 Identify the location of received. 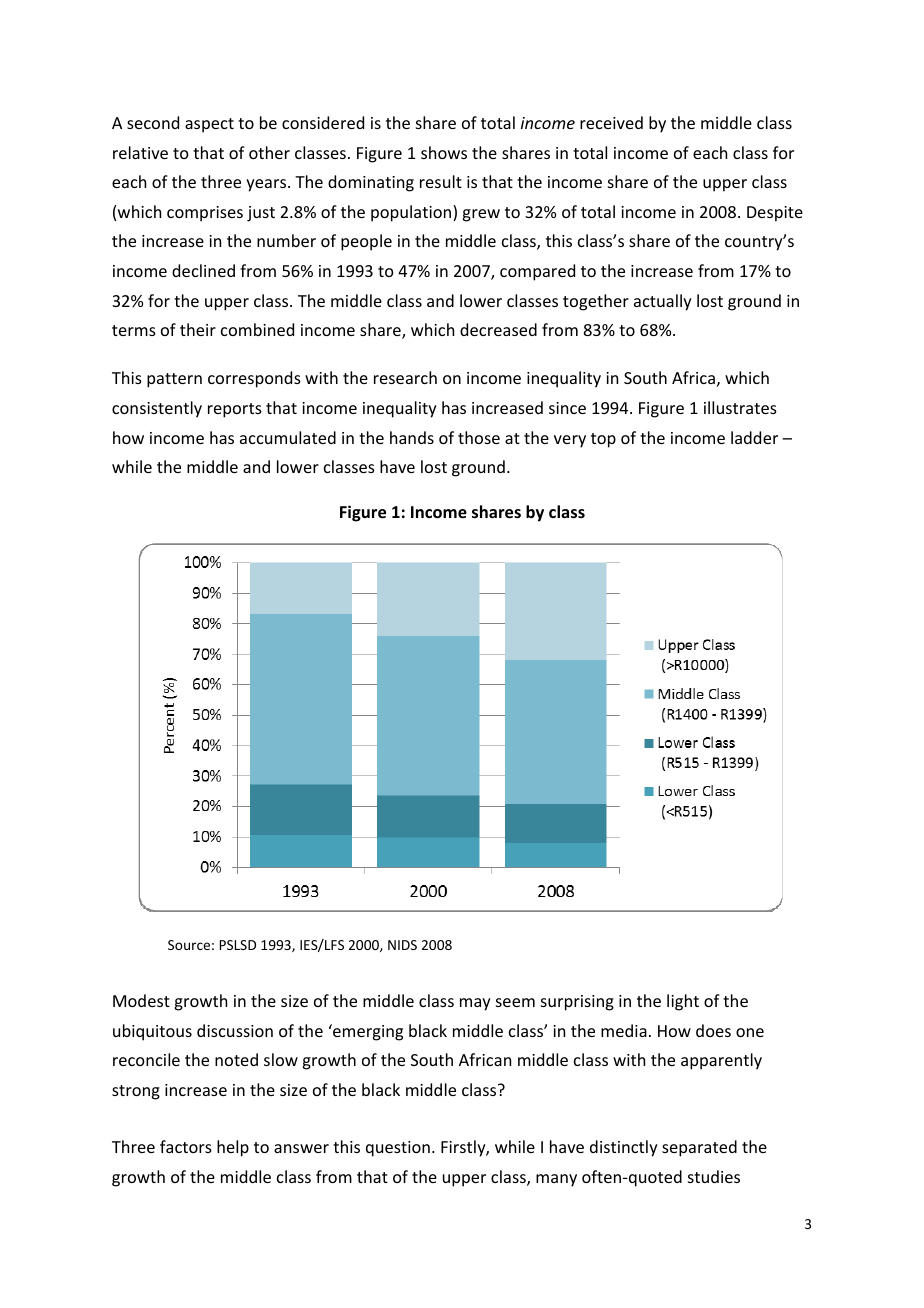
(611, 122).
